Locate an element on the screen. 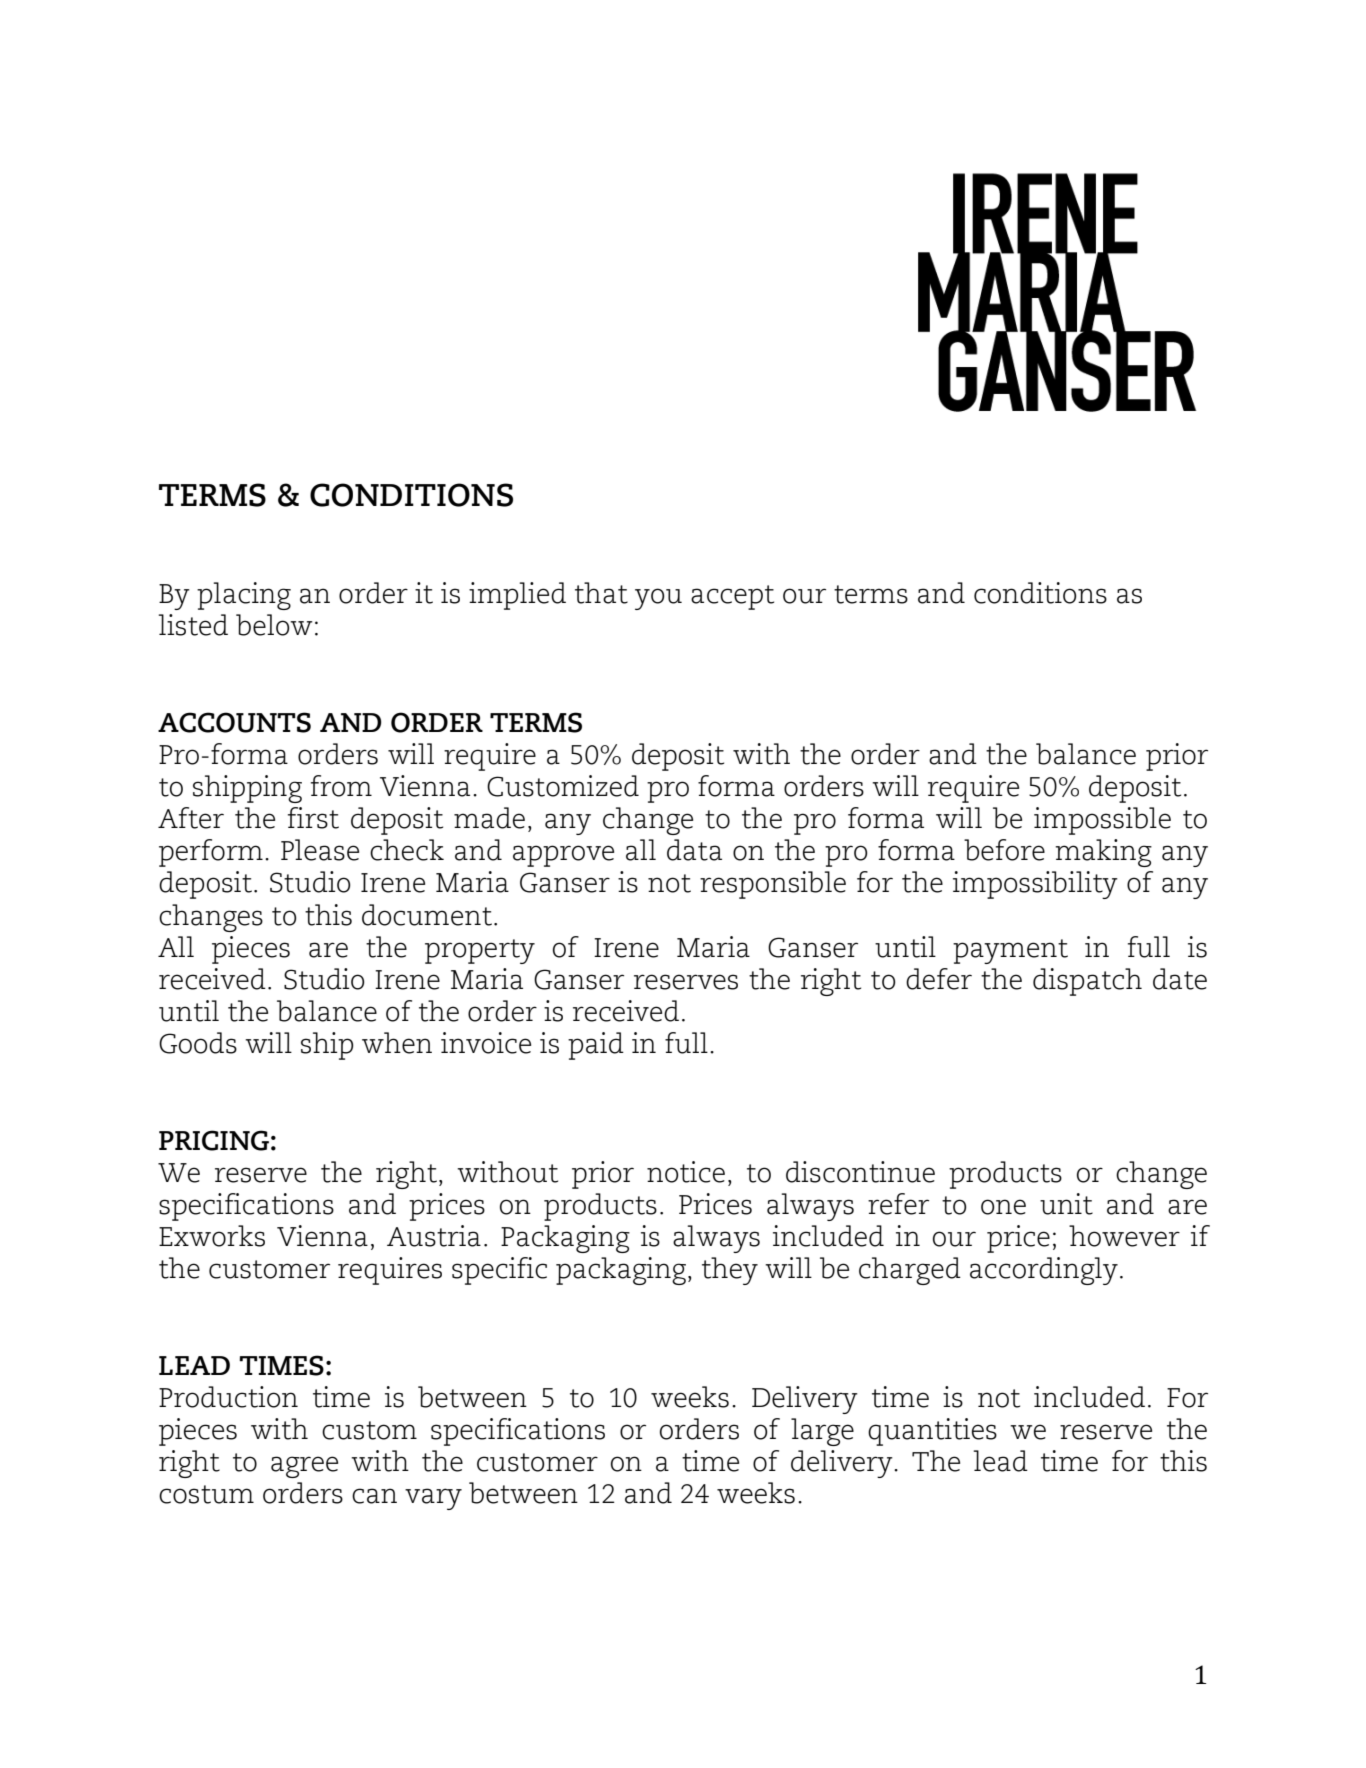 This screenshot has height=1768, width=1366. paid is located at coordinates (596, 1046).
